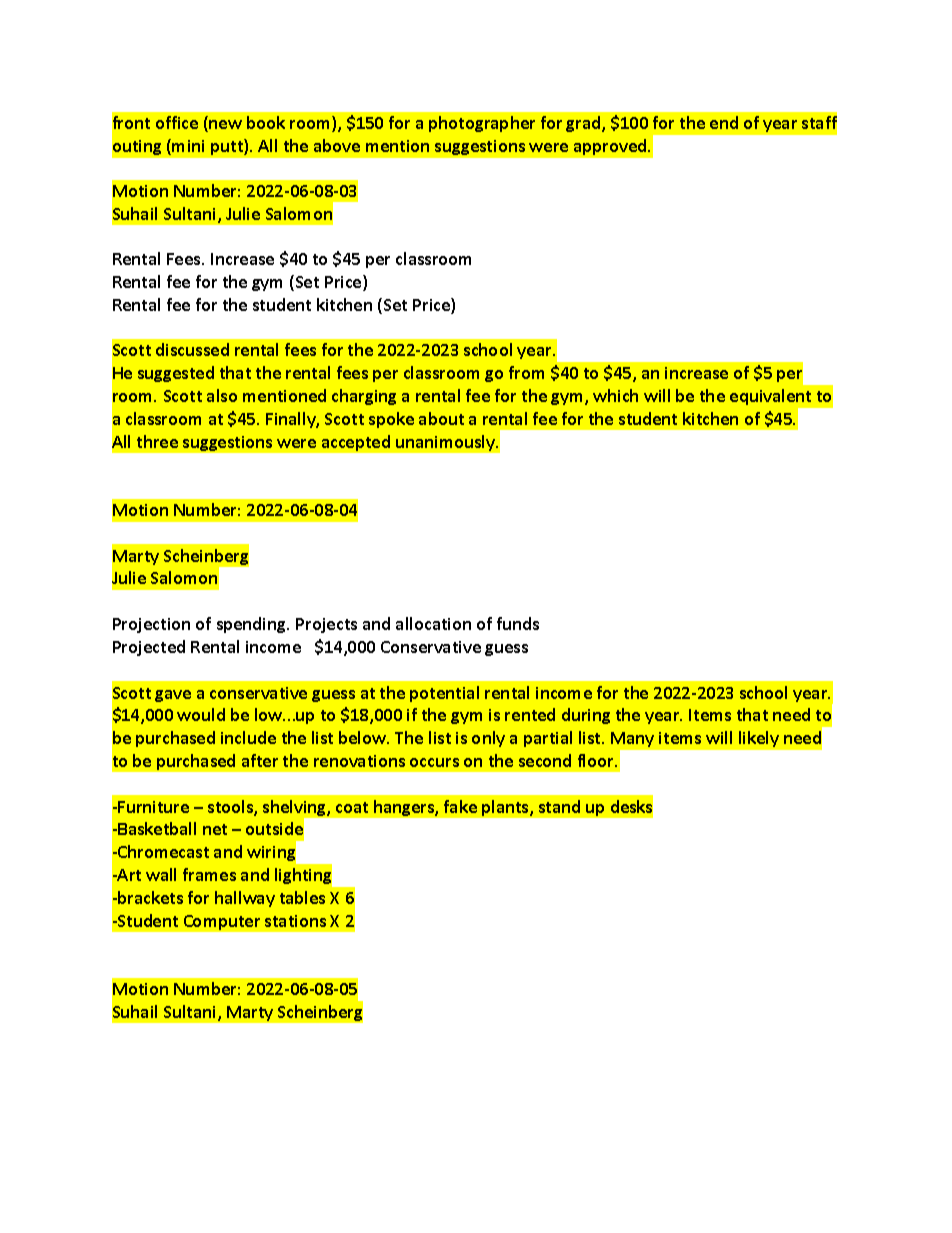 The width and height of the page is (952, 1233). Describe the element at coordinates (615, 395) in the page. I see `which` at that location.
